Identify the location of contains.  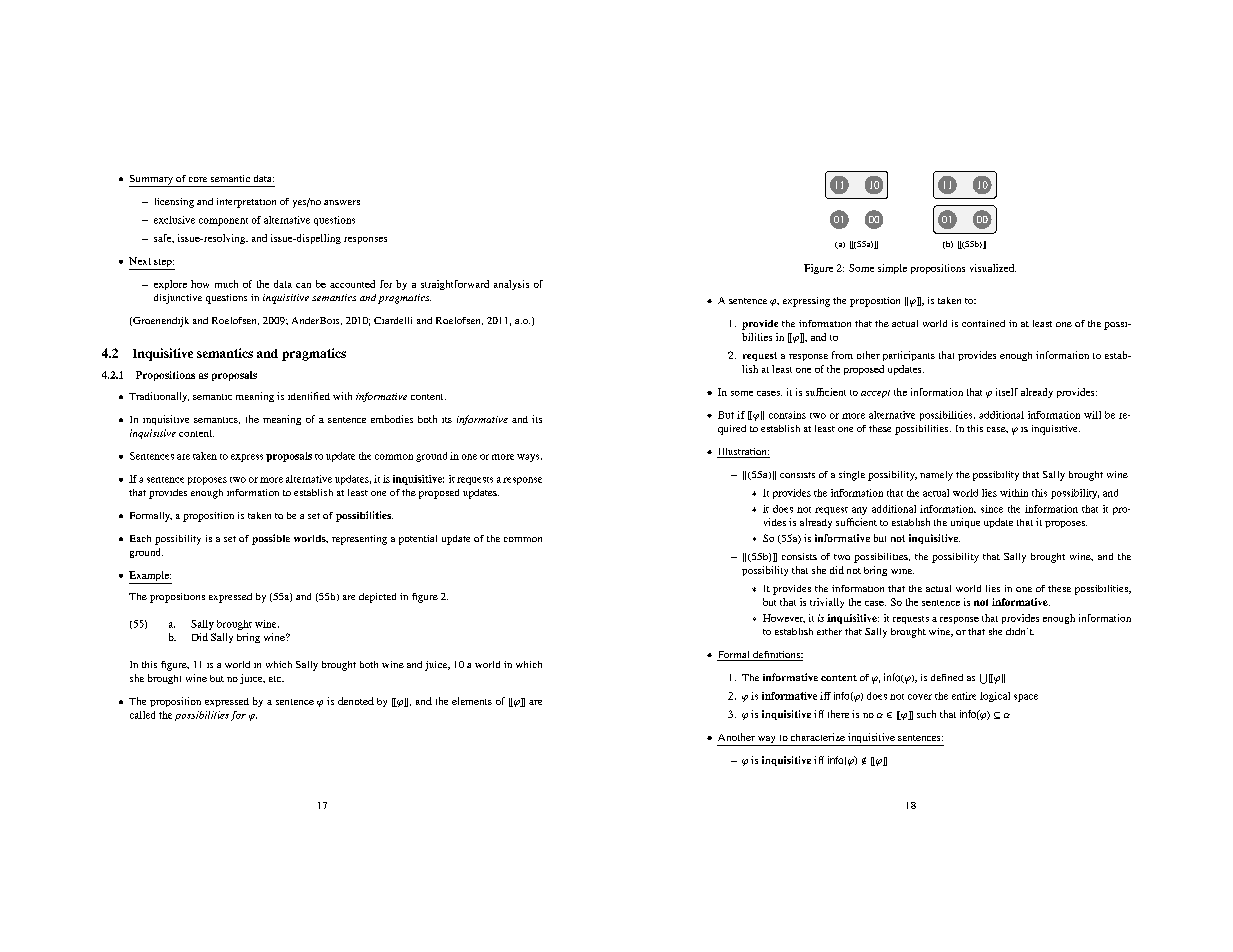
(787, 415).
